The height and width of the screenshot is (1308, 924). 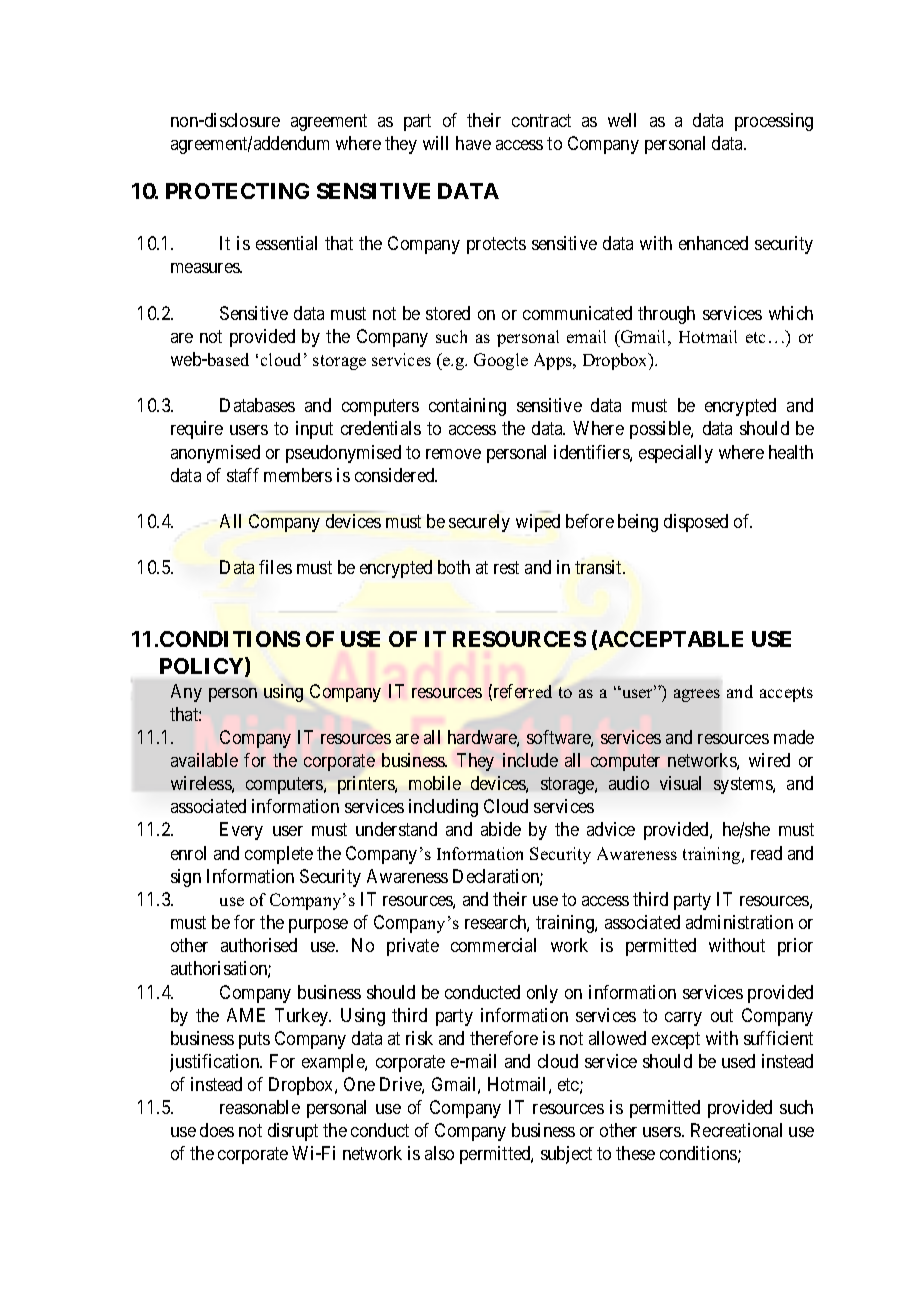 What do you see at coordinates (774, 122) in the screenshot?
I see `processing` at bounding box center [774, 122].
